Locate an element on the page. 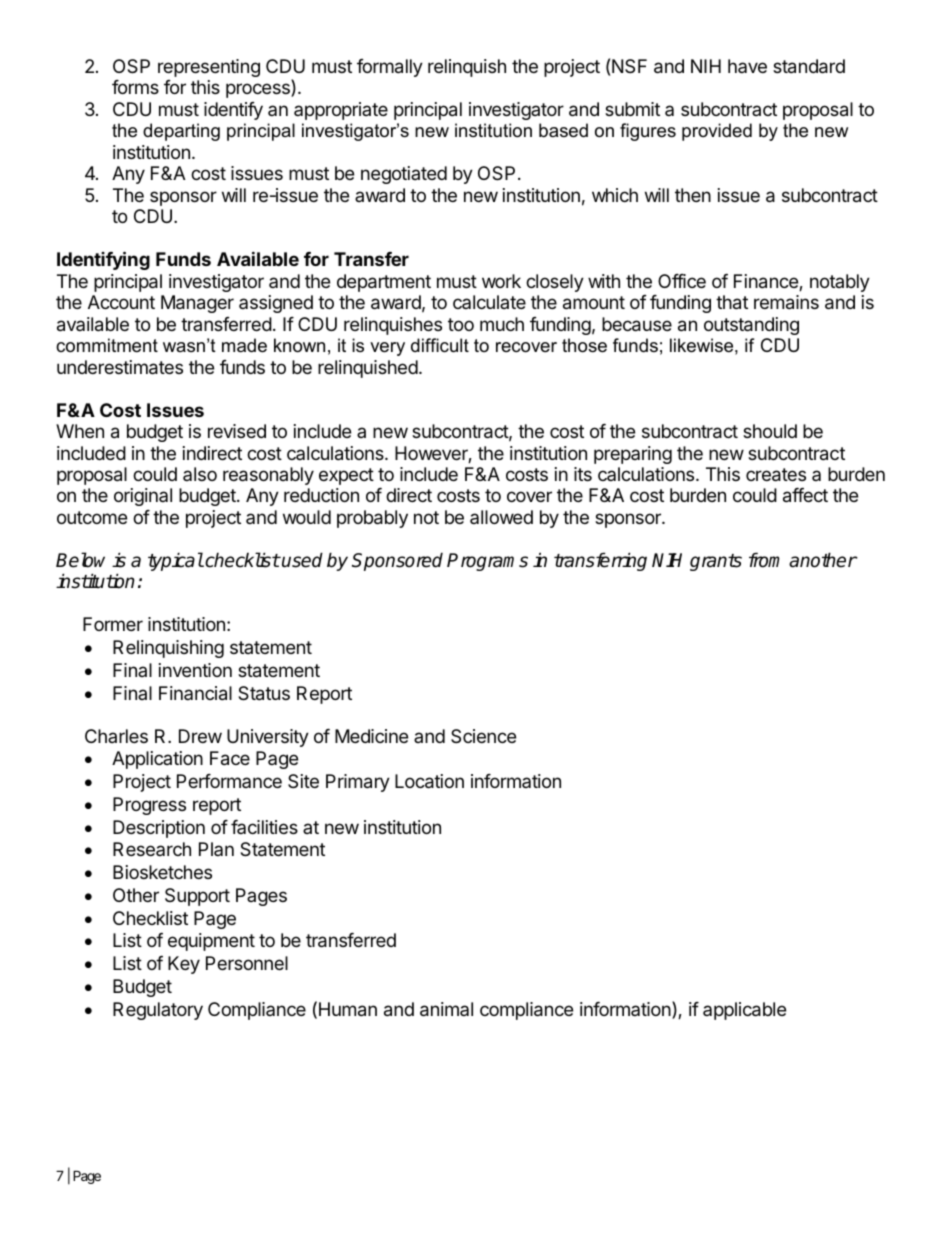  Key is located at coordinates (184, 965).
